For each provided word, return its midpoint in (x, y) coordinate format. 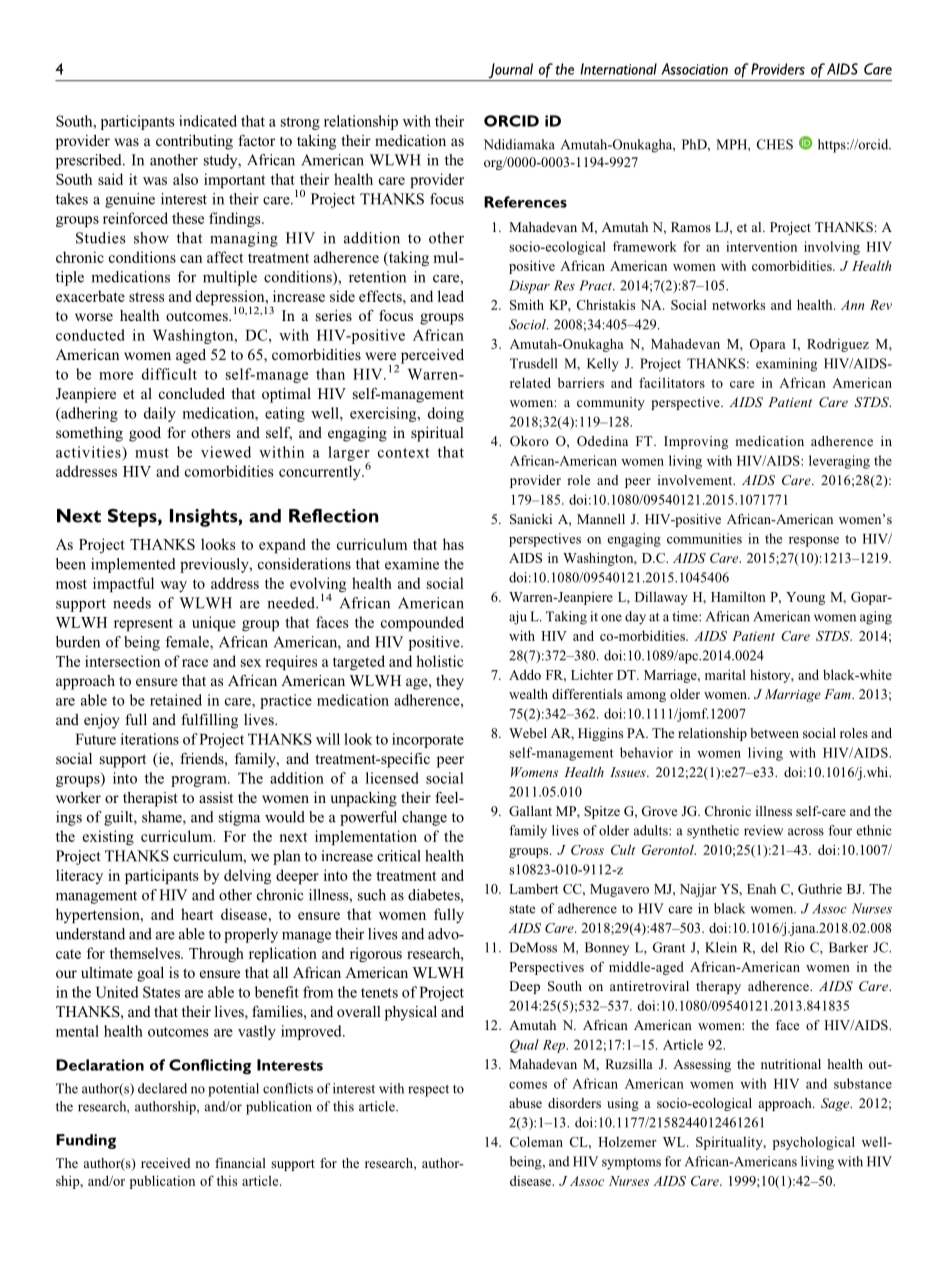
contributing (194, 142)
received (166, 1163)
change (424, 818)
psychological (814, 1143)
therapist (150, 799)
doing (446, 414)
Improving (696, 442)
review (763, 830)
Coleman (536, 1141)
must (152, 453)
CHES (775, 144)
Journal (510, 72)
